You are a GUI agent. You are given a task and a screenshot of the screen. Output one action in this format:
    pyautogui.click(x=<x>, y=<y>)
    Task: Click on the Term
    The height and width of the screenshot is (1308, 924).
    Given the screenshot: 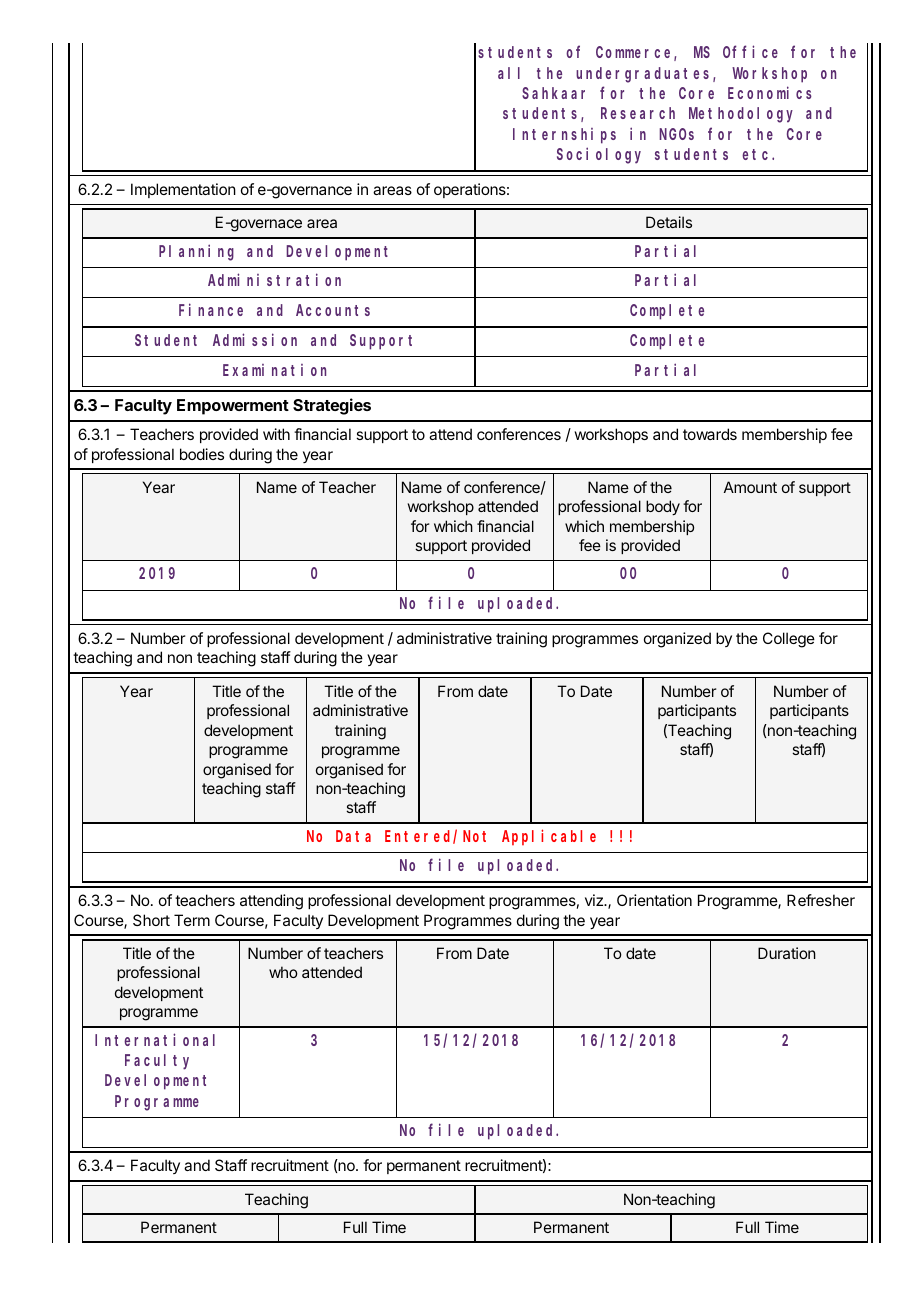 What is the action you would take?
    pyautogui.click(x=192, y=920)
